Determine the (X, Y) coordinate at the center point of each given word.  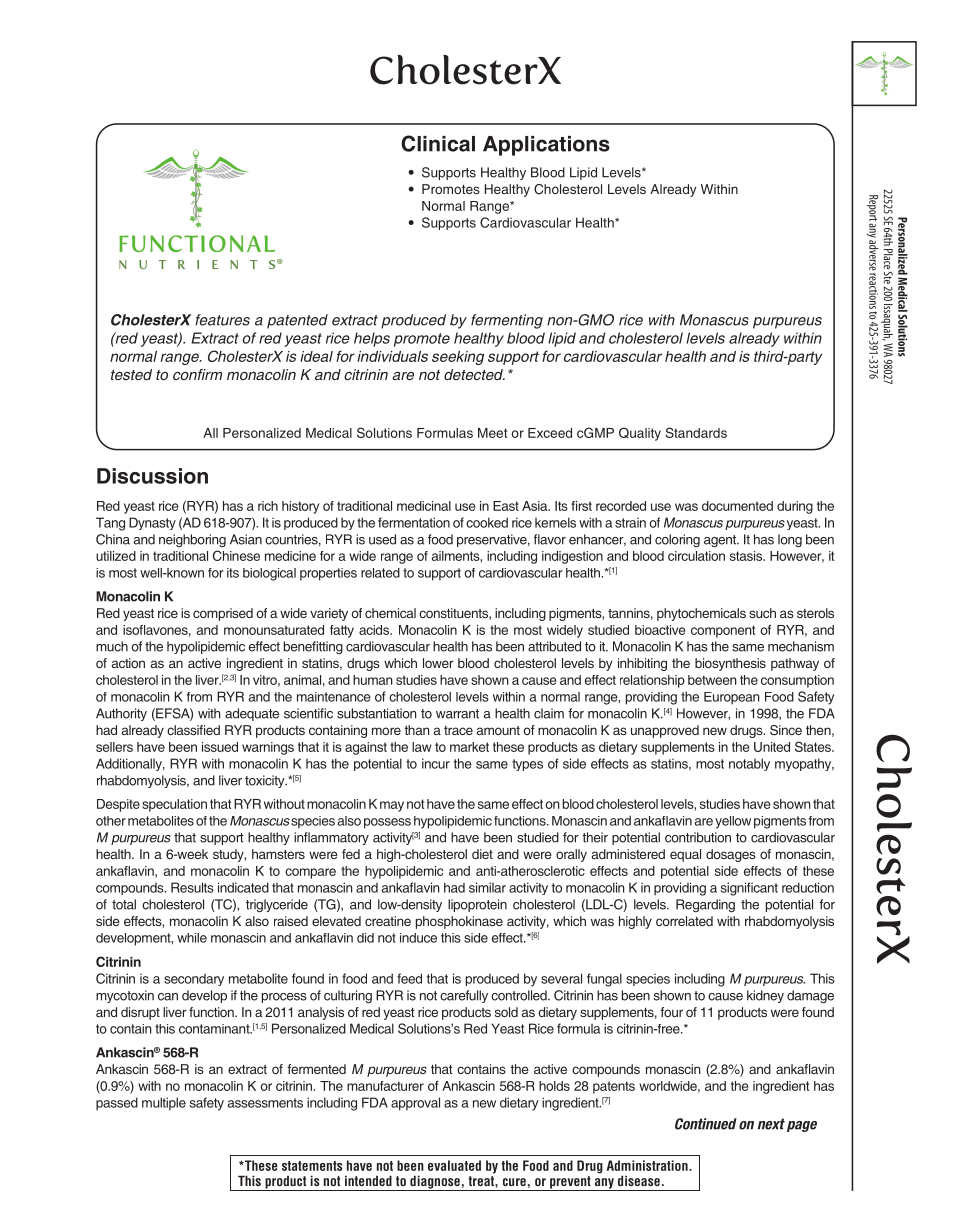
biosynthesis (730, 664)
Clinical (438, 143)
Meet (492, 433)
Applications (546, 146)
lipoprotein (477, 905)
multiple (164, 1104)
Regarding (705, 906)
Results (192, 887)
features (222, 320)
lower (438, 663)
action (128, 663)
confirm (197, 374)
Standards (696, 432)
